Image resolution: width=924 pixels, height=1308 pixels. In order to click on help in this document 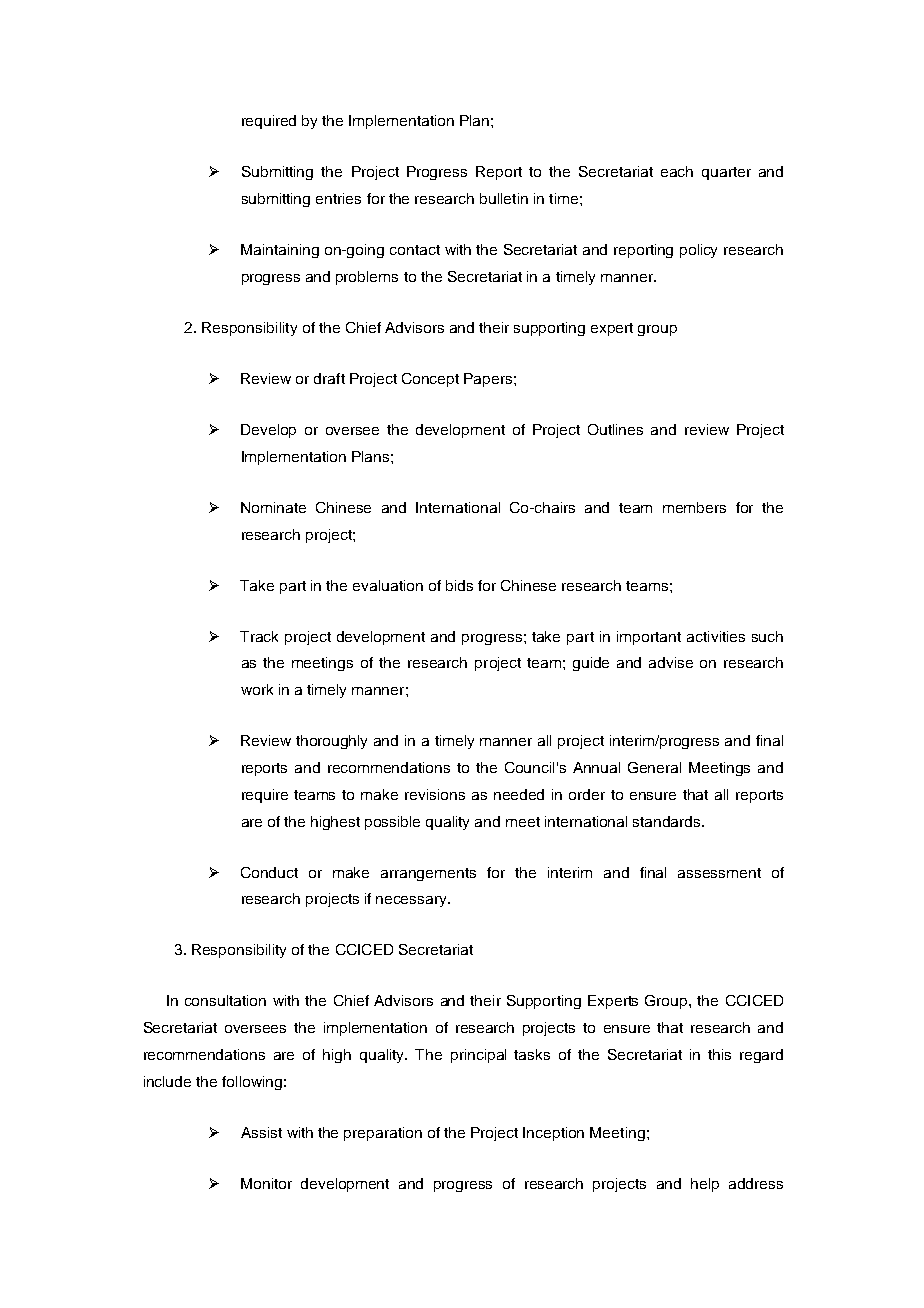, I will do `click(705, 1185)`.
